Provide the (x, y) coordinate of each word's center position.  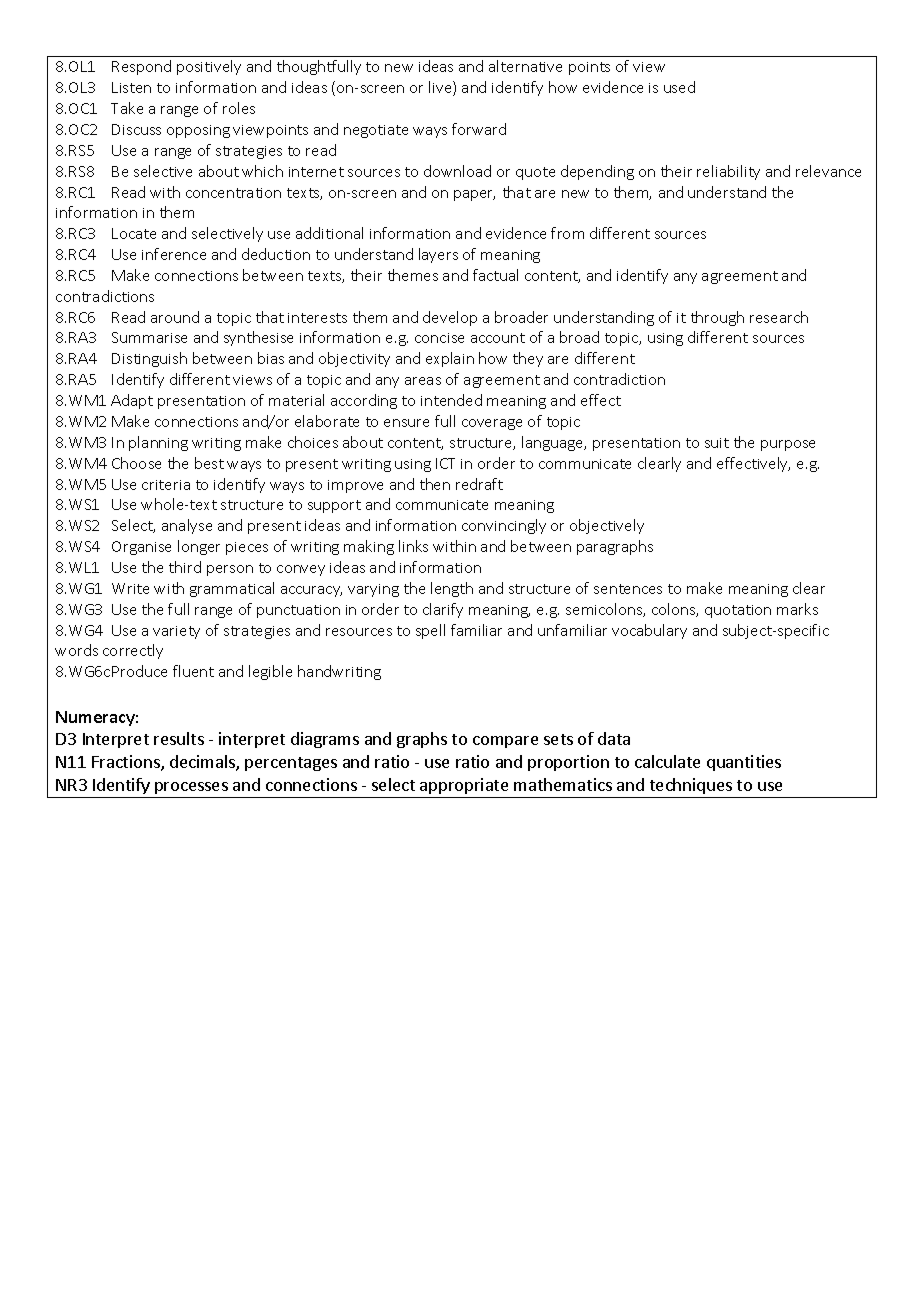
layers (438, 255)
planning (158, 443)
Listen (131, 87)
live (441, 88)
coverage (492, 424)
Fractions (127, 763)
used (679, 87)
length (452, 589)
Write (130, 588)
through (717, 318)
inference (174, 254)
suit (717, 443)
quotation (738, 611)
